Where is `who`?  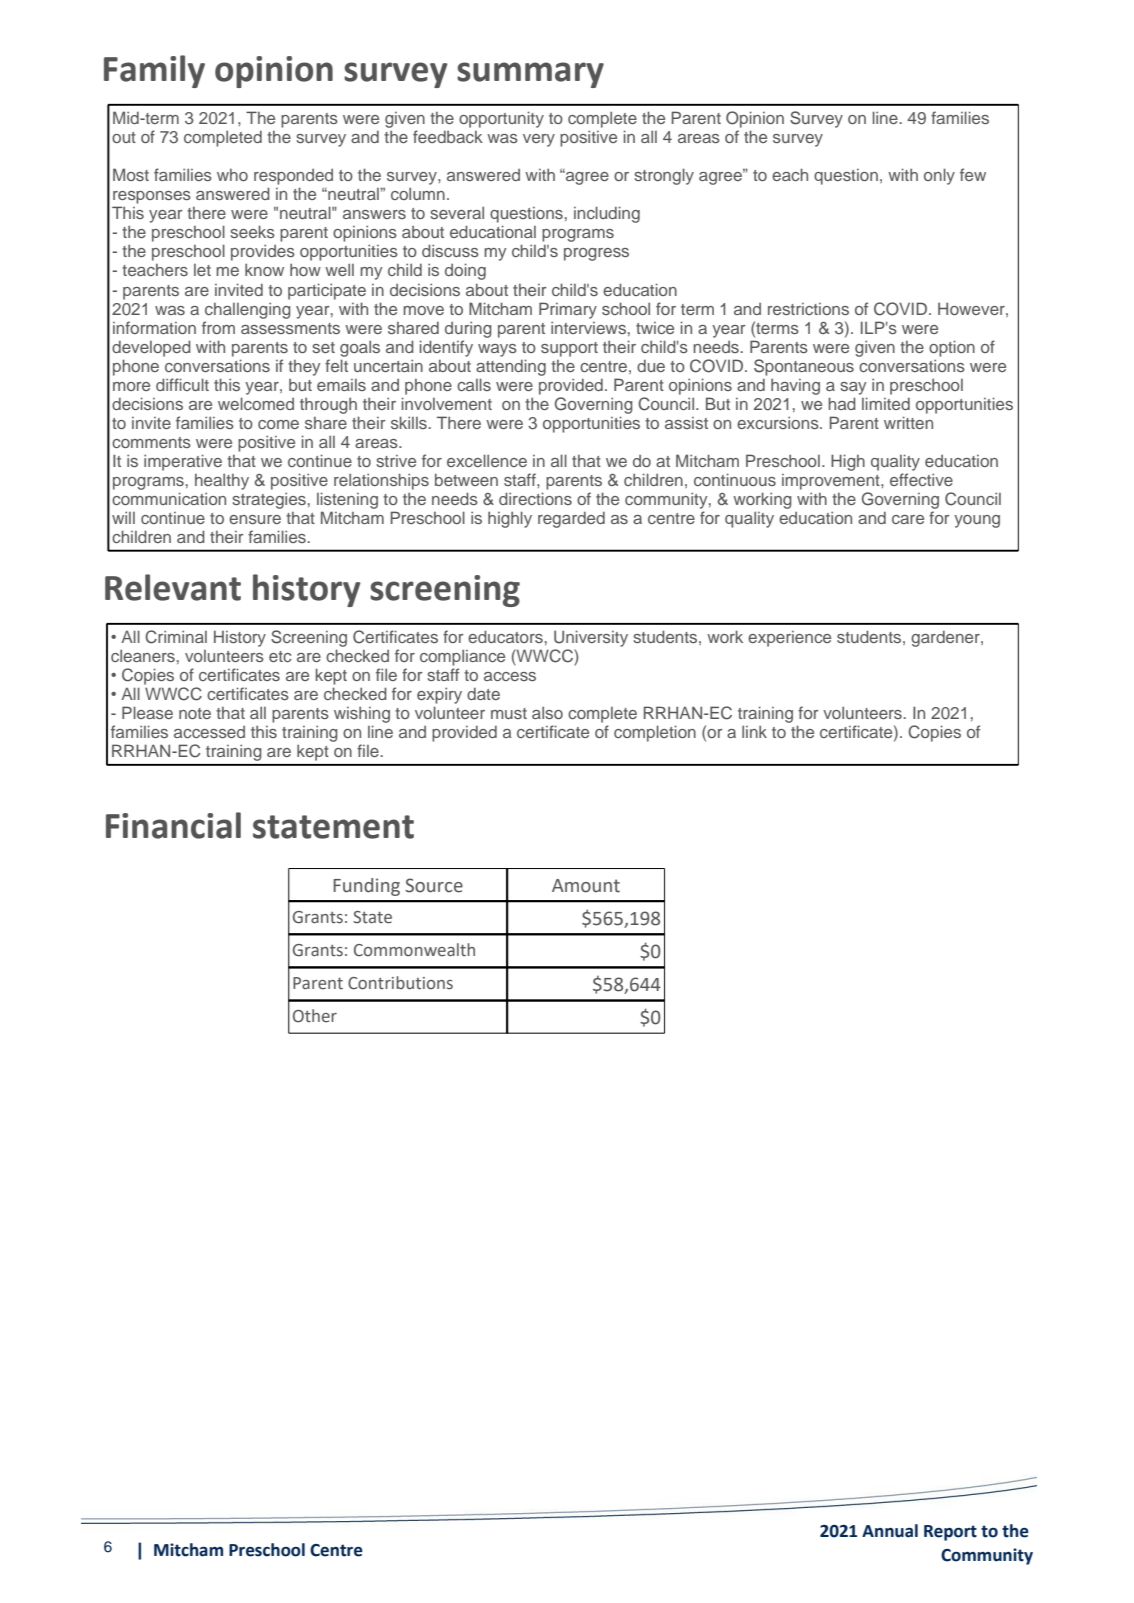 who is located at coordinates (232, 175).
